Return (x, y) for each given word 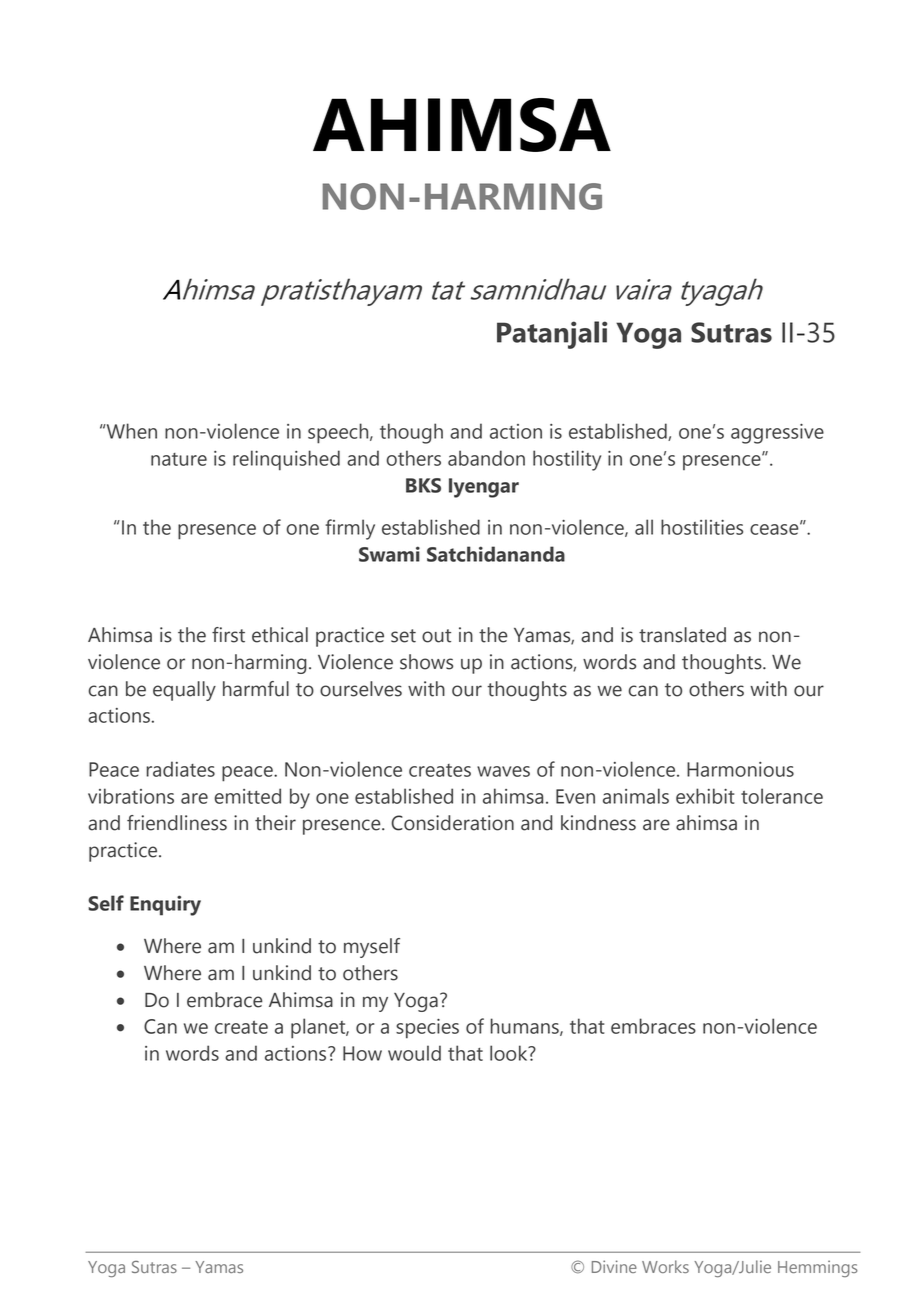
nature (179, 459)
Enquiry (165, 905)
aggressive (777, 434)
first (228, 635)
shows (426, 662)
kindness (598, 823)
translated (682, 635)
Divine (614, 1266)
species (427, 1029)
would (414, 1053)
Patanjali (552, 335)
